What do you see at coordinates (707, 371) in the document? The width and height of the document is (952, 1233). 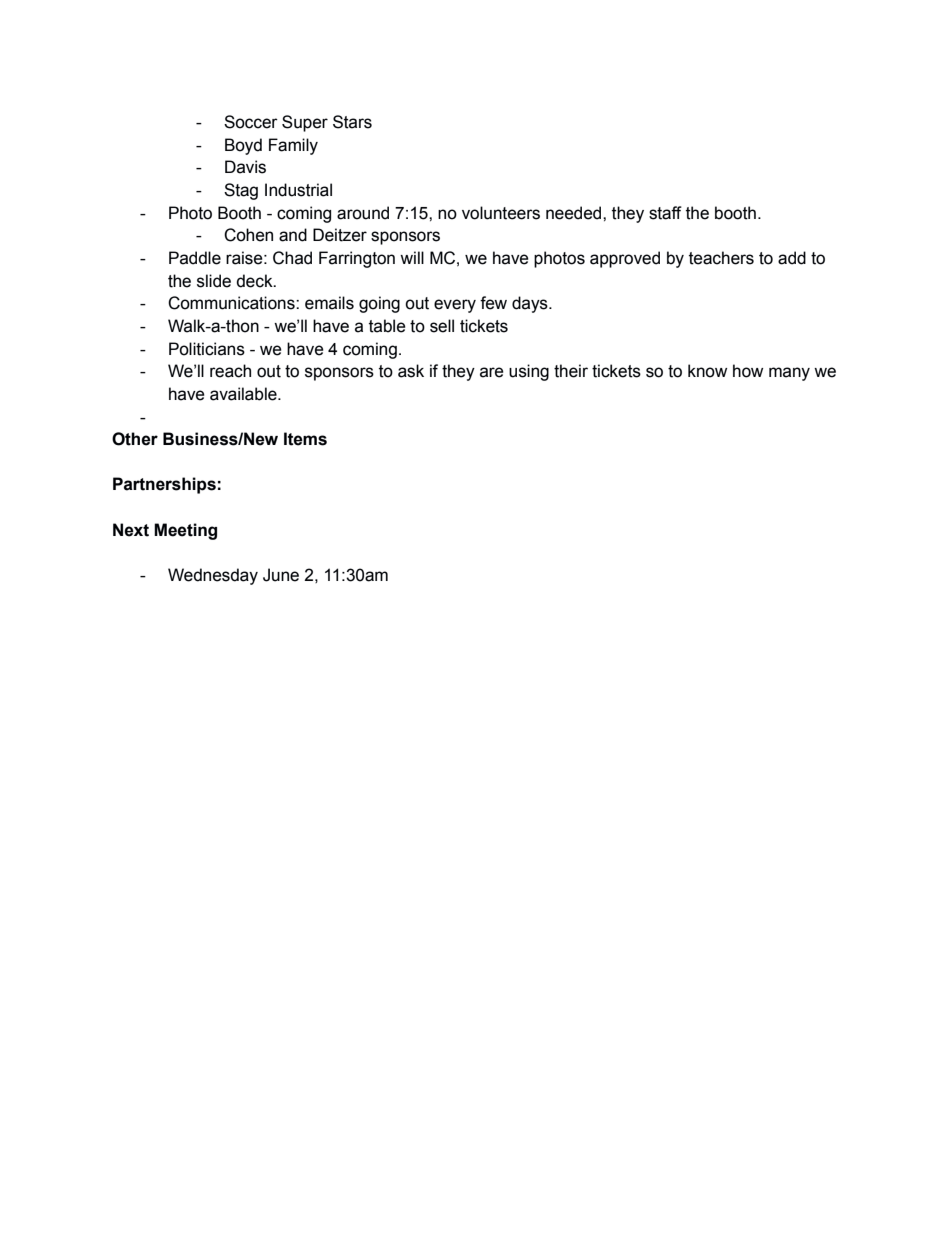 I see `know` at bounding box center [707, 371].
